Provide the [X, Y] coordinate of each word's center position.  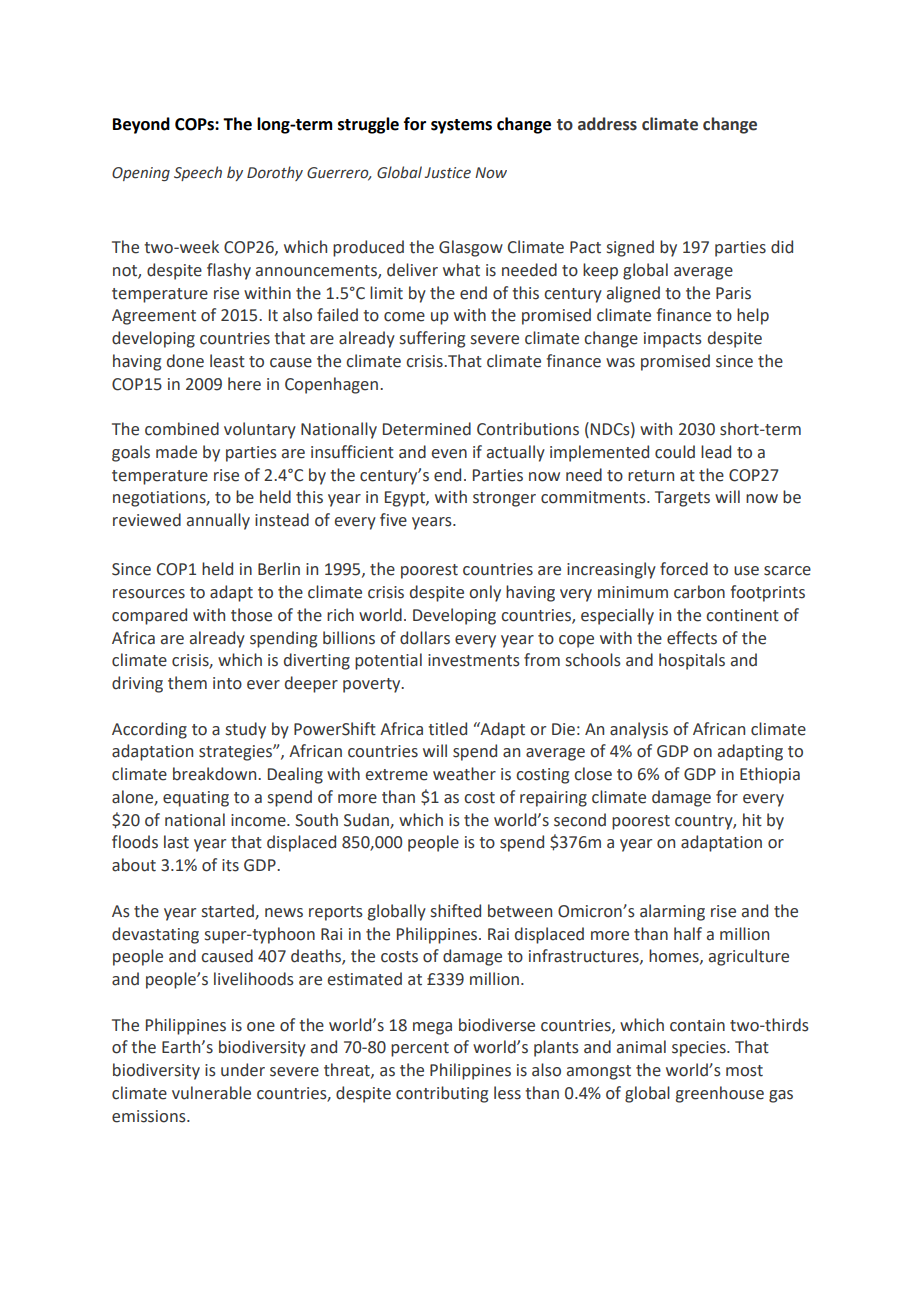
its [230, 865]
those [251, 615]
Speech [198, 173]
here [244, 384]
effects [692, 638]
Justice [448, 173]
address [607, 124]
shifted [456, 911]
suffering [432, 339]
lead [716, 452]
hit [752, 820]
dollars [425, 638]
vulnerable [211, 1093]
